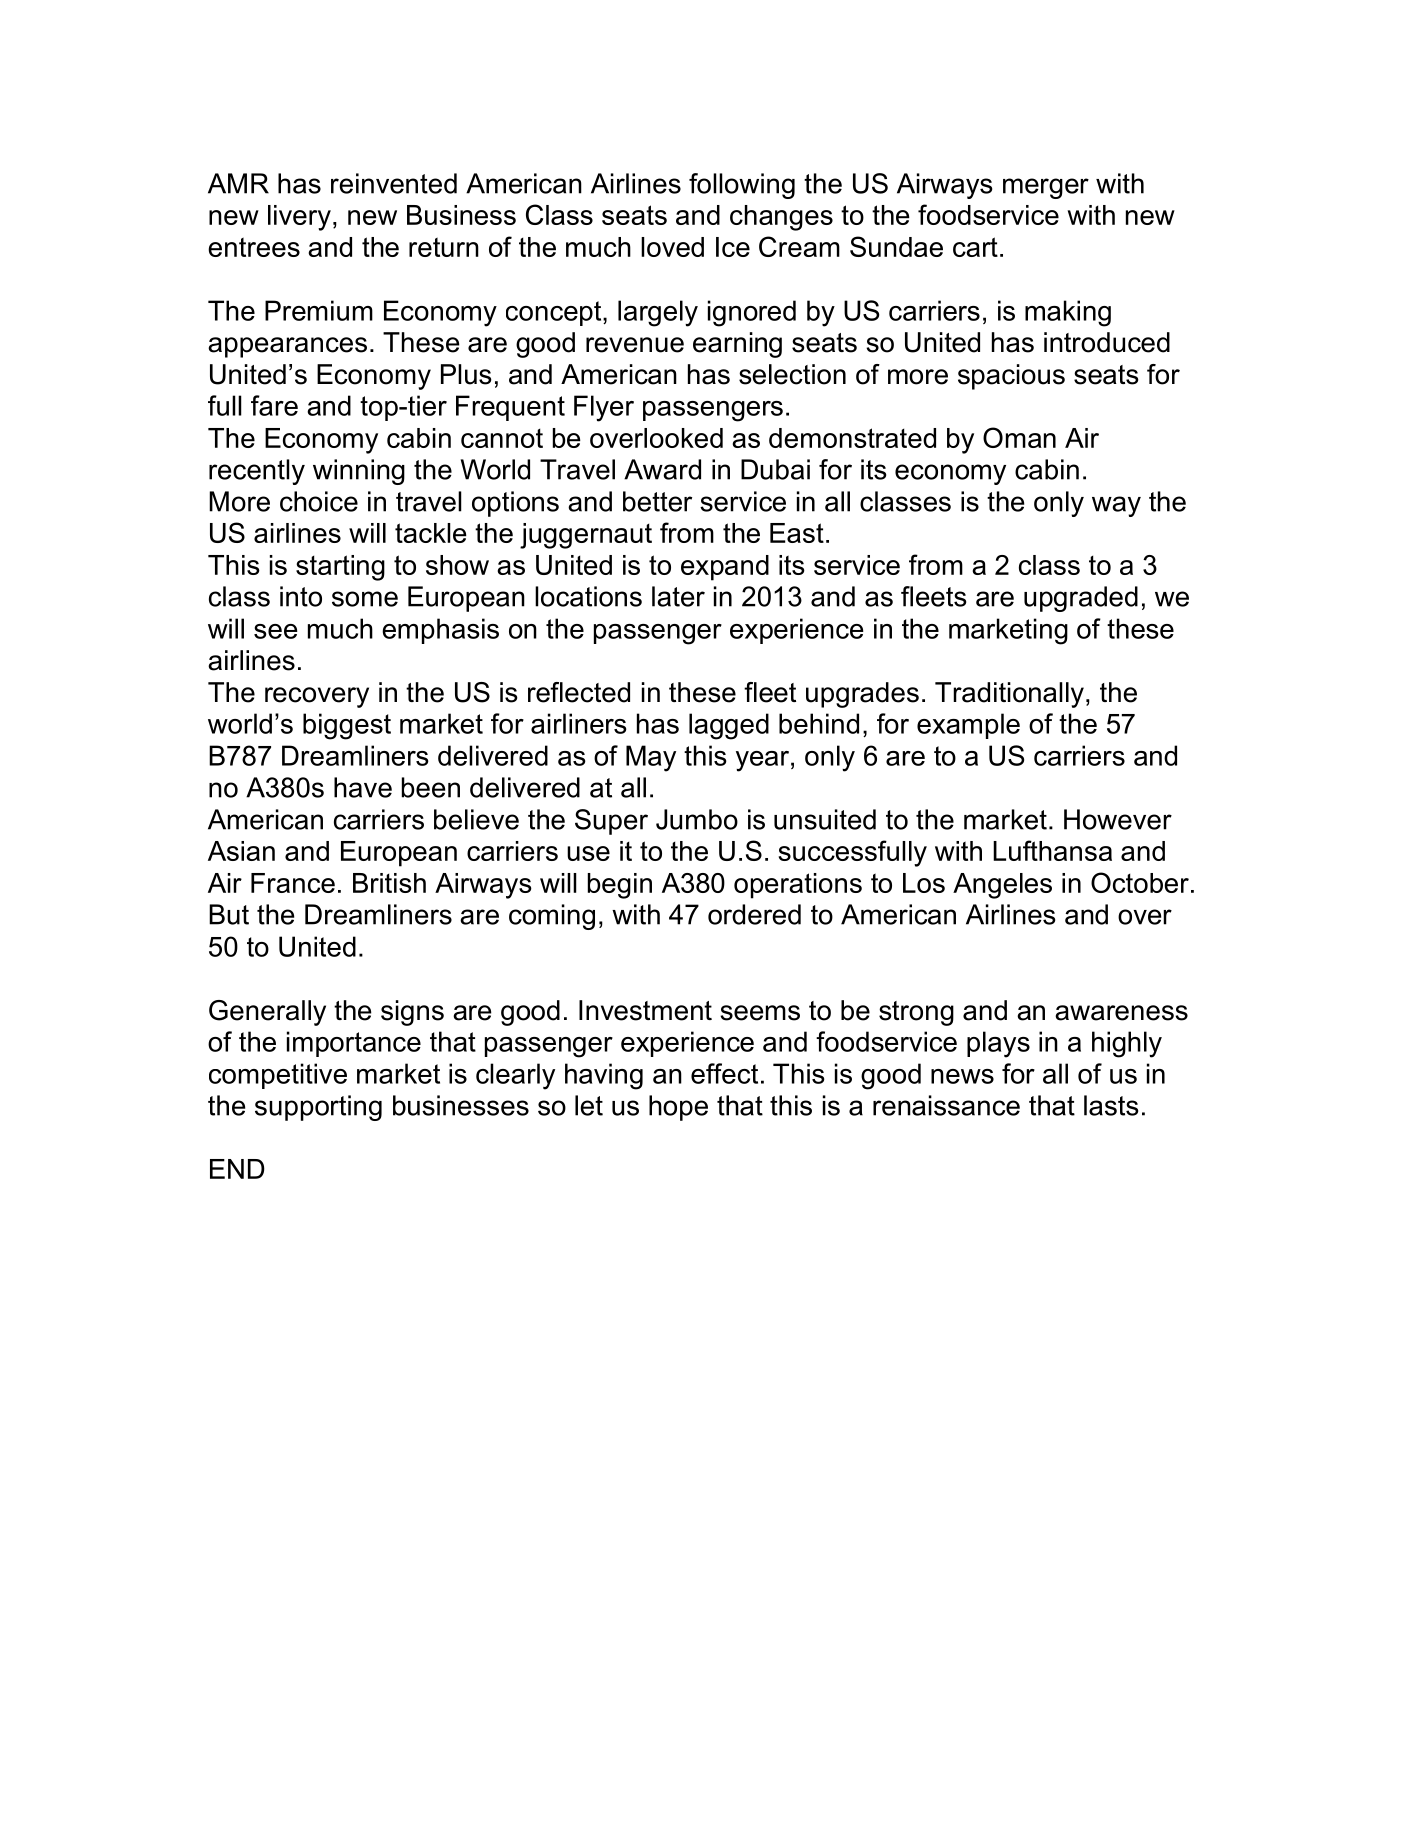  What do you see at coordinates (299, 218) in the screenshot?
I see `livery` at bounding box center [299, 218].
